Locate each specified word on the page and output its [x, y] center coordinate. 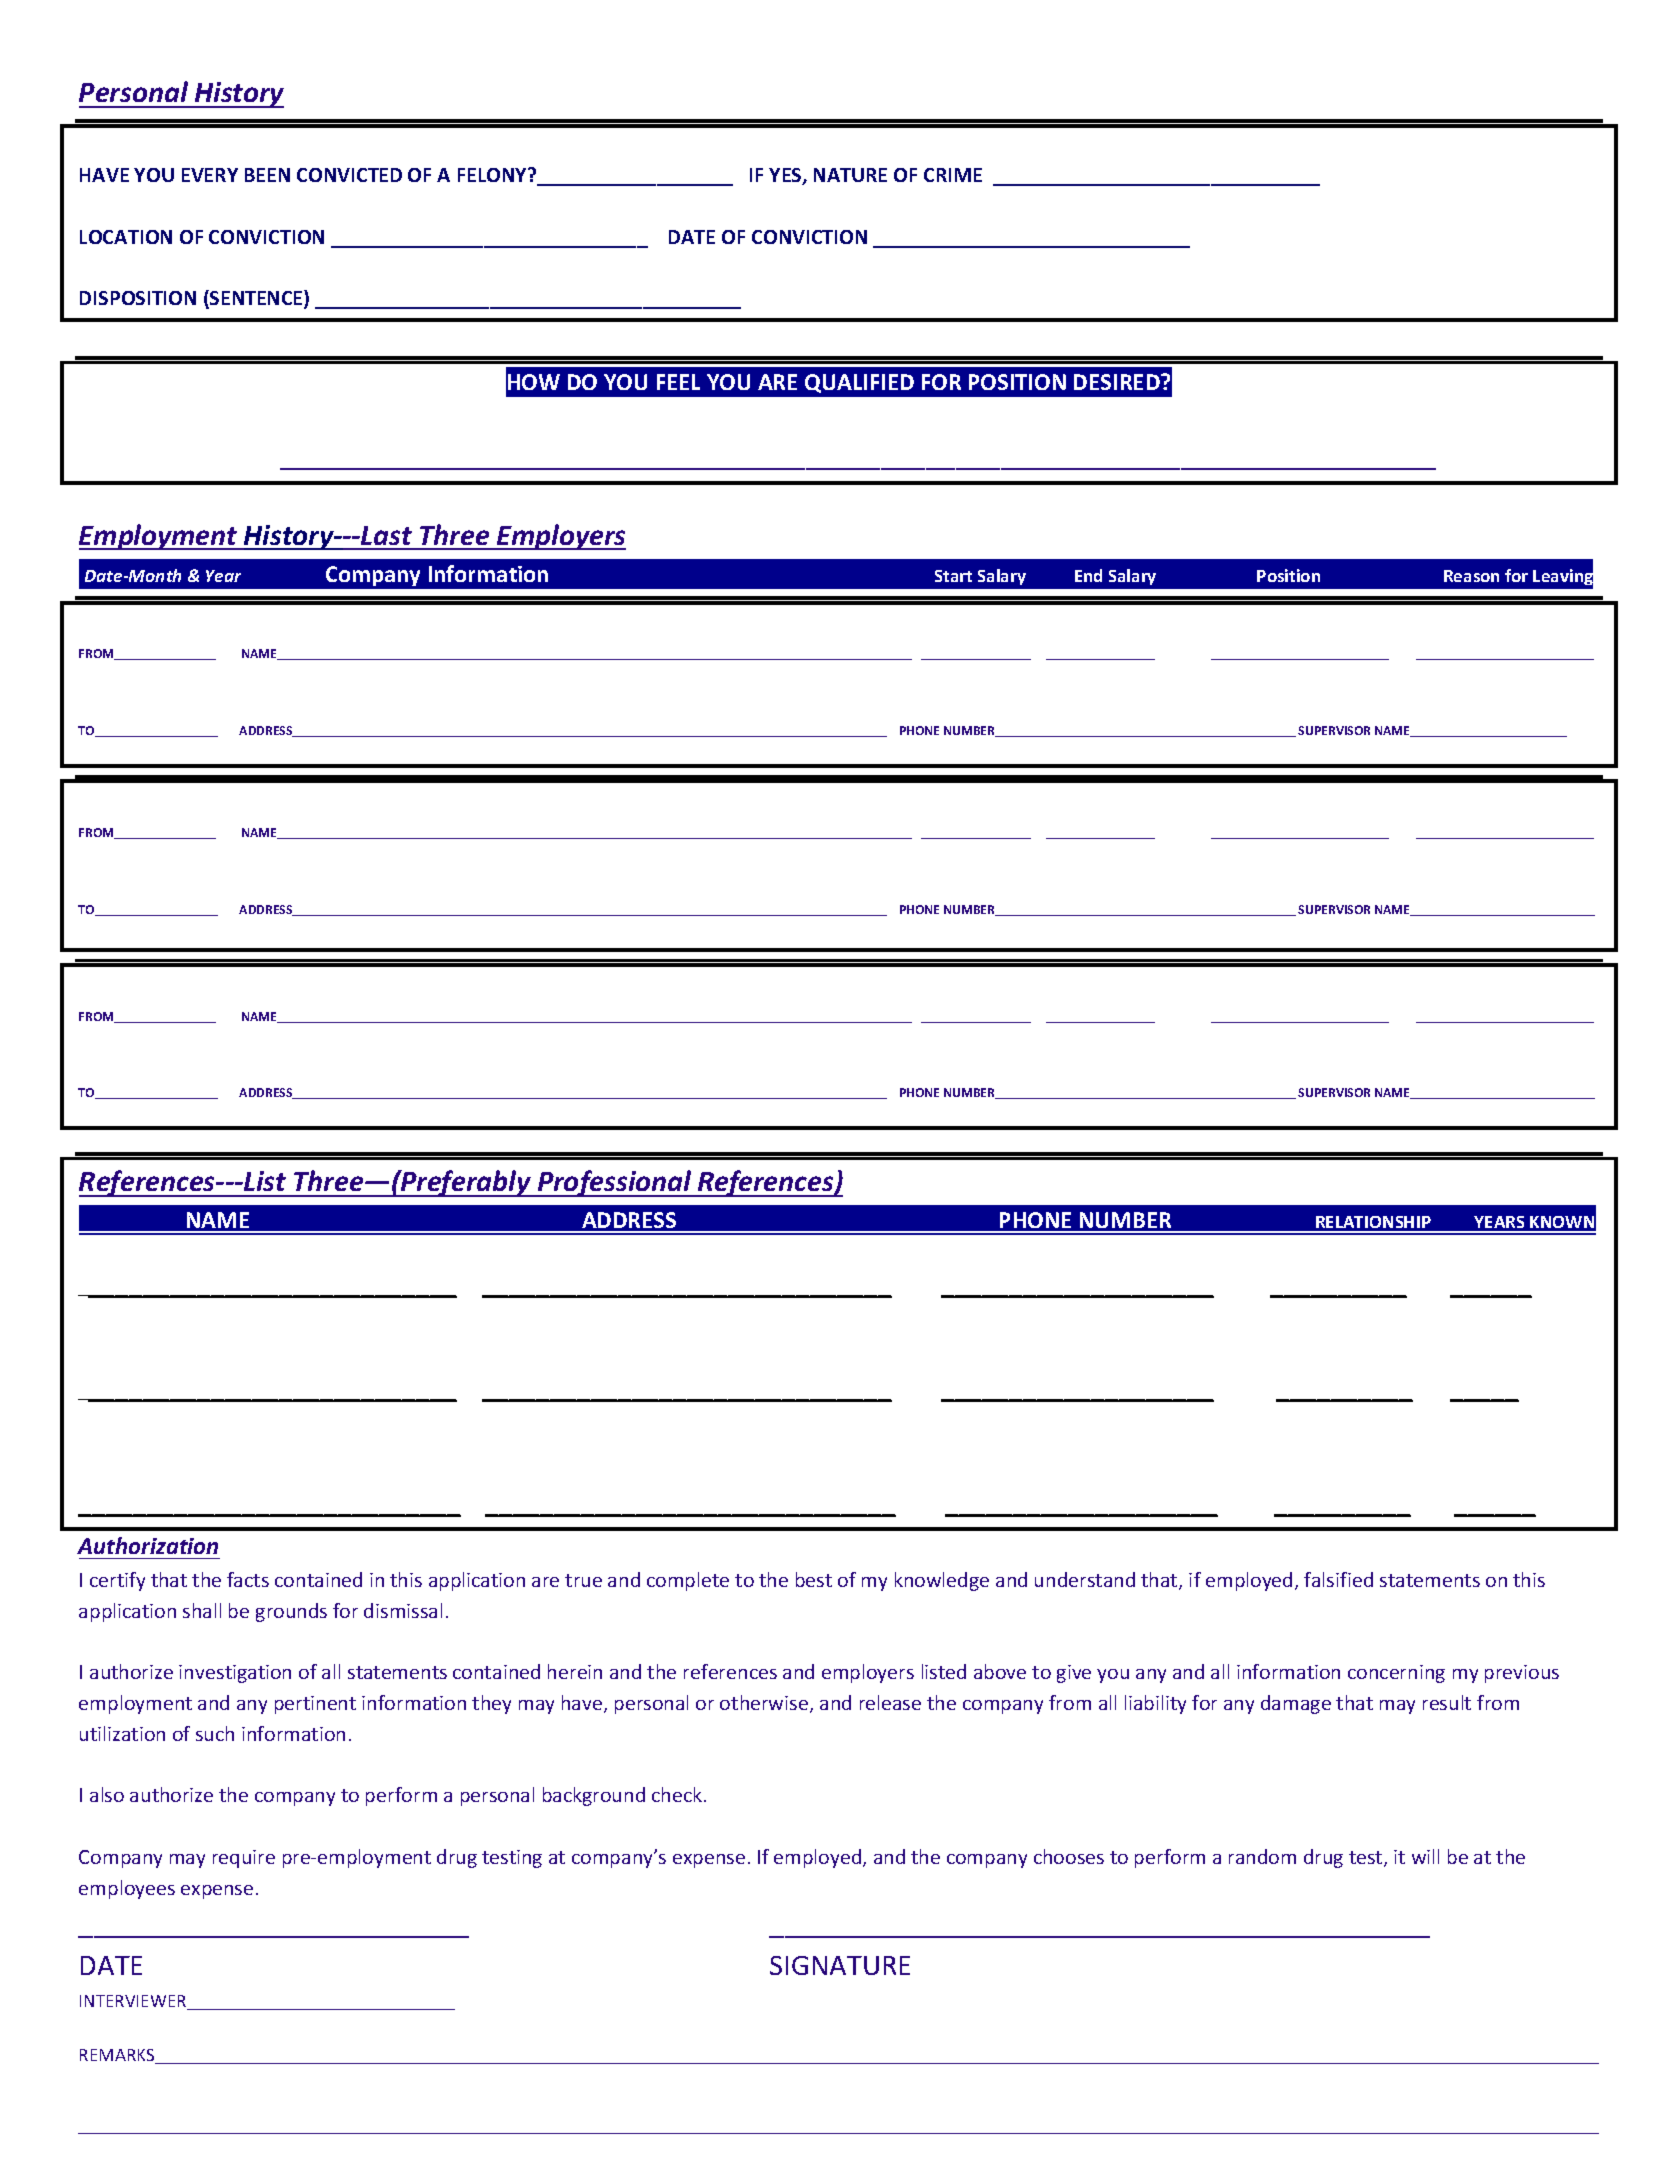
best [814, 1579]
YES [786, 176]
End [1088, 575]
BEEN [267, 175]
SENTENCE [256, 299]
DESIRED [1118, 382]
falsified [1338, 1579]
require [244, 1859]
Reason [1471, 576]
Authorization [147, 1545]
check [678, 1794]
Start [953, 576]
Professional [615, 1183]
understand [1085, 1579]
